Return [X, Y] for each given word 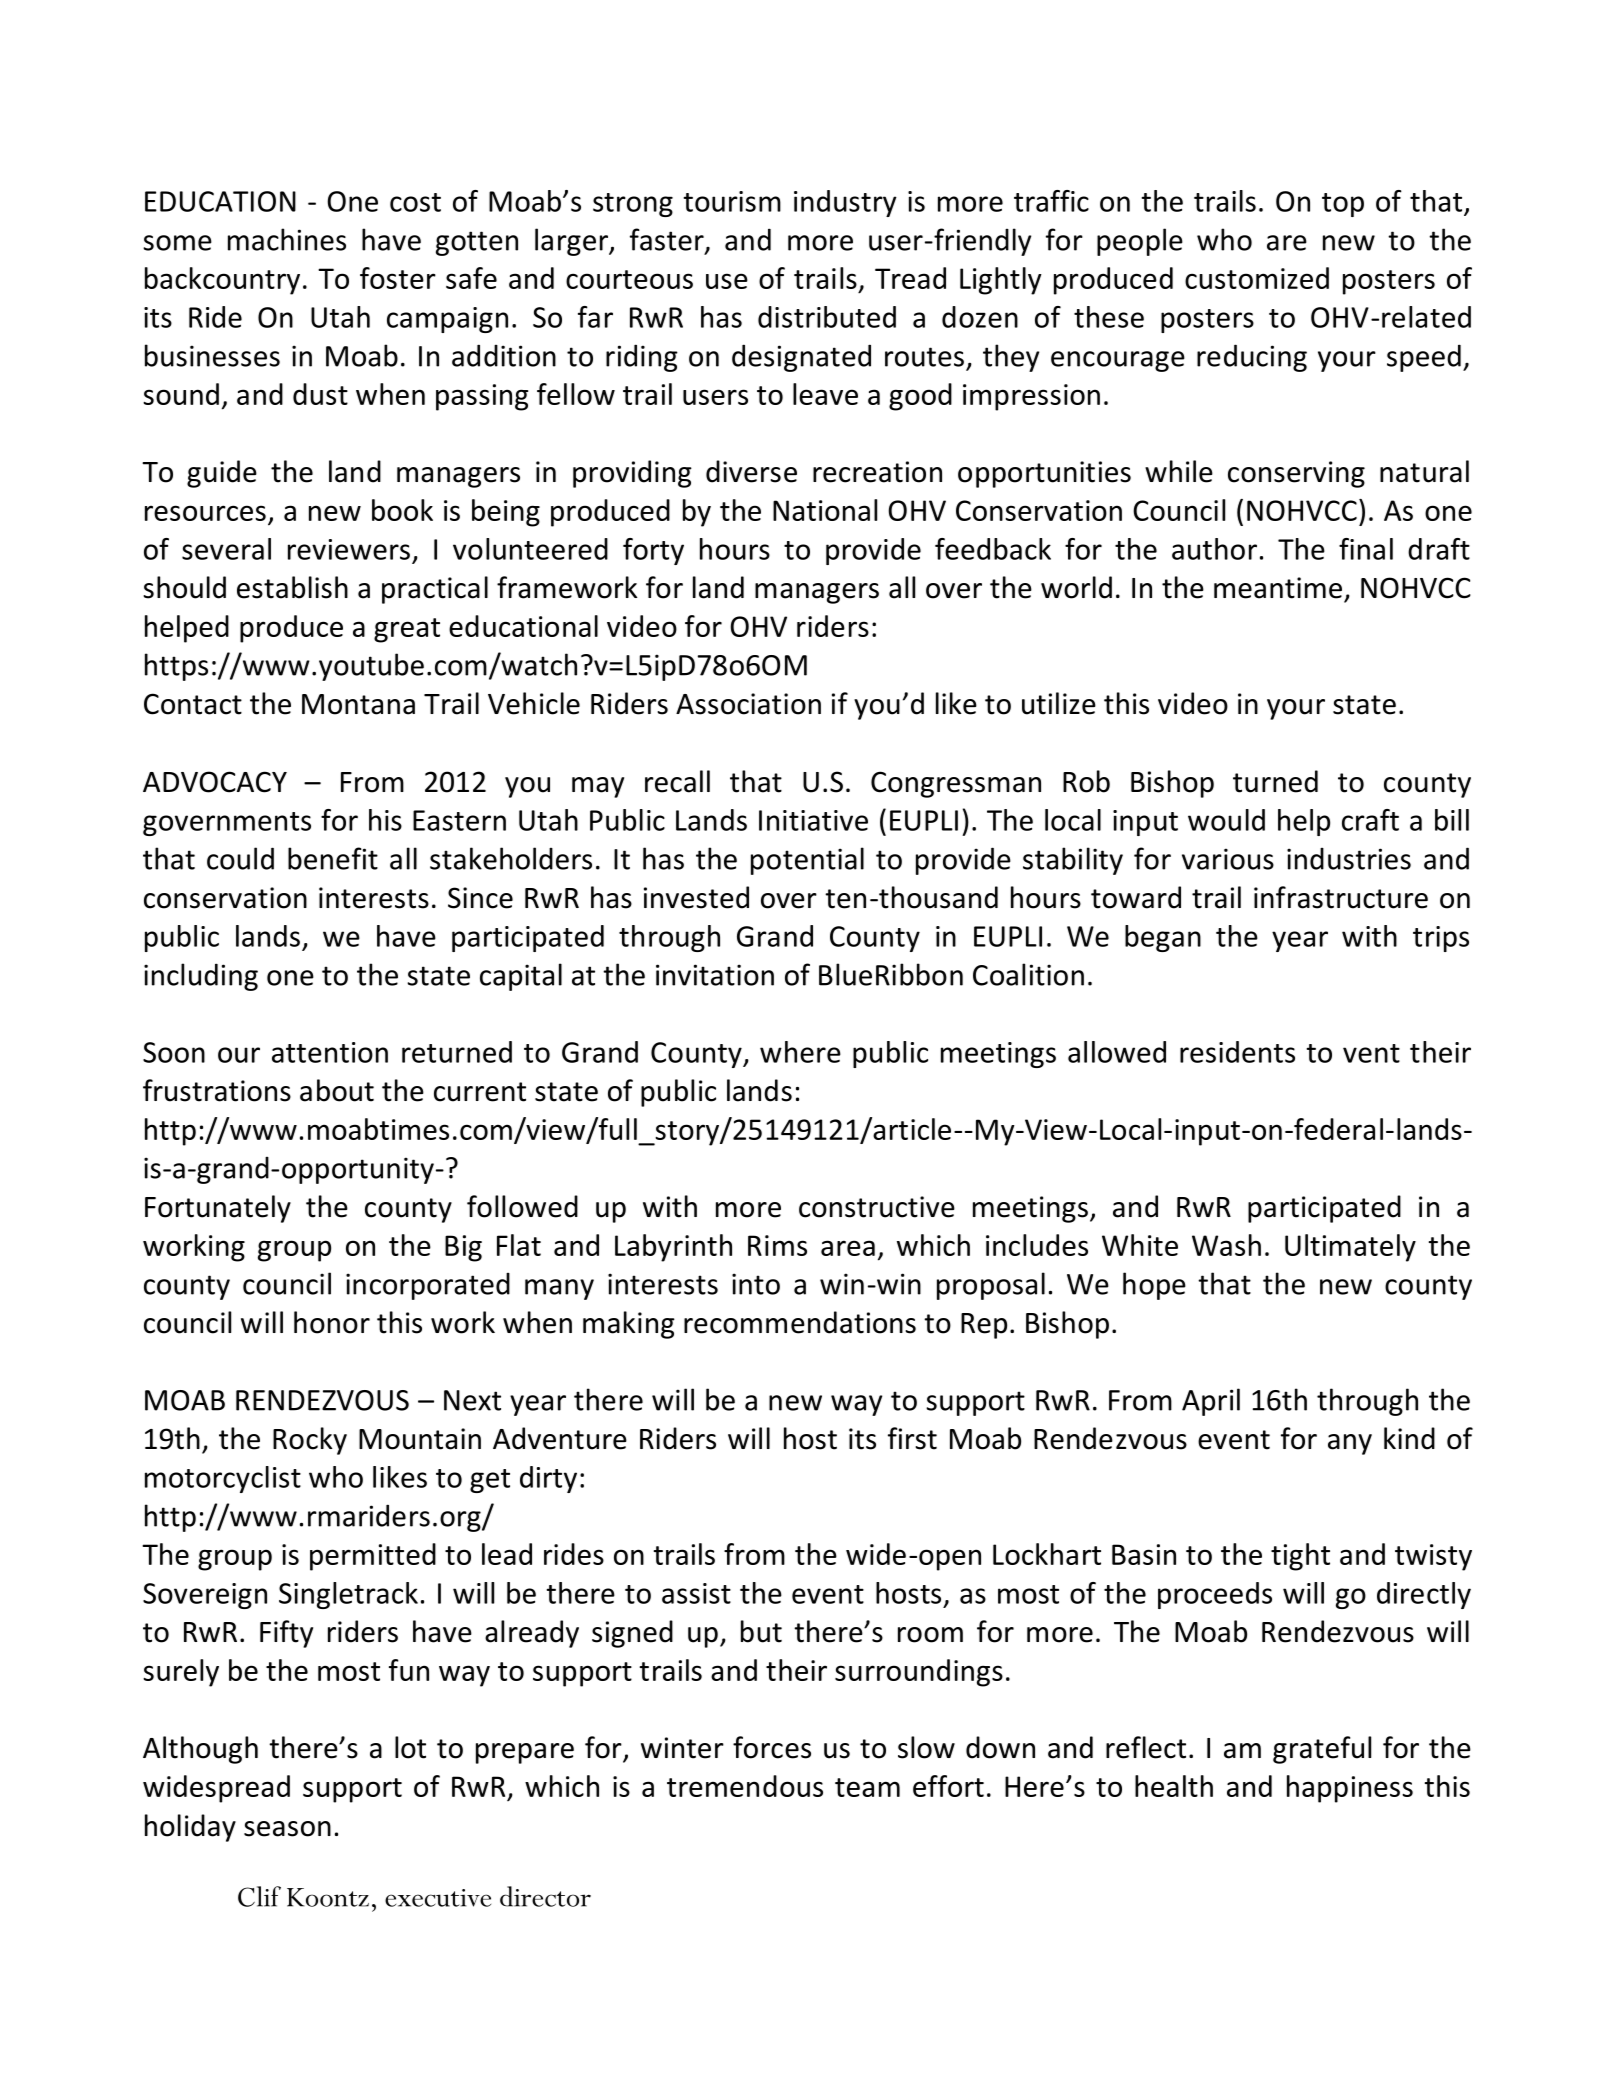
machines [287, 239]
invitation [715, 975]
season [287, 1829]
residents [1237, 1052]
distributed [827, 317]
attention [330, 1052]
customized [1257, 278]
